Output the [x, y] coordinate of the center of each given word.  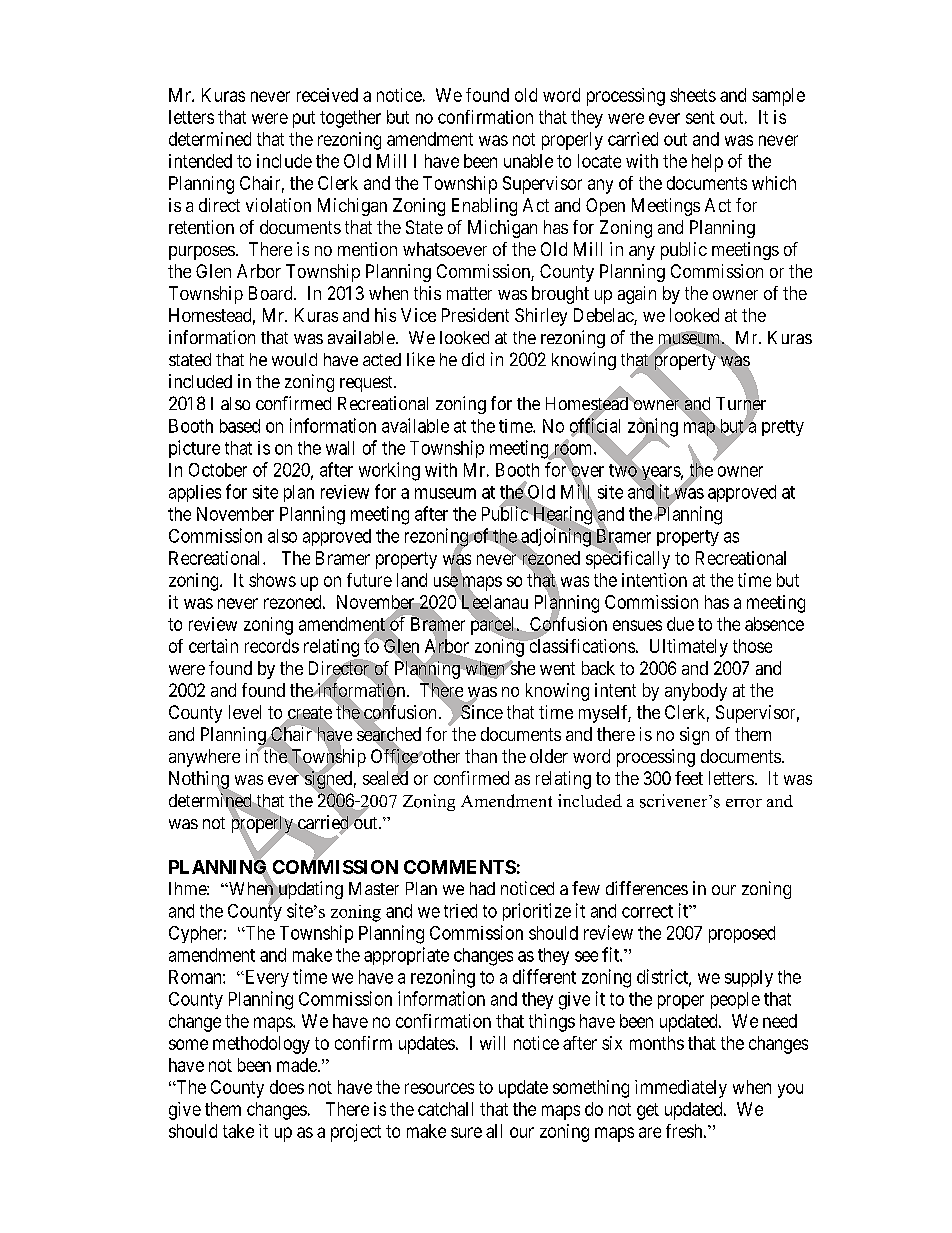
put [304, 119]
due [680, 624]
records [272, 646]
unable [528, 161]
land [412, 580]
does [287, 1087]
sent [700, 117]
